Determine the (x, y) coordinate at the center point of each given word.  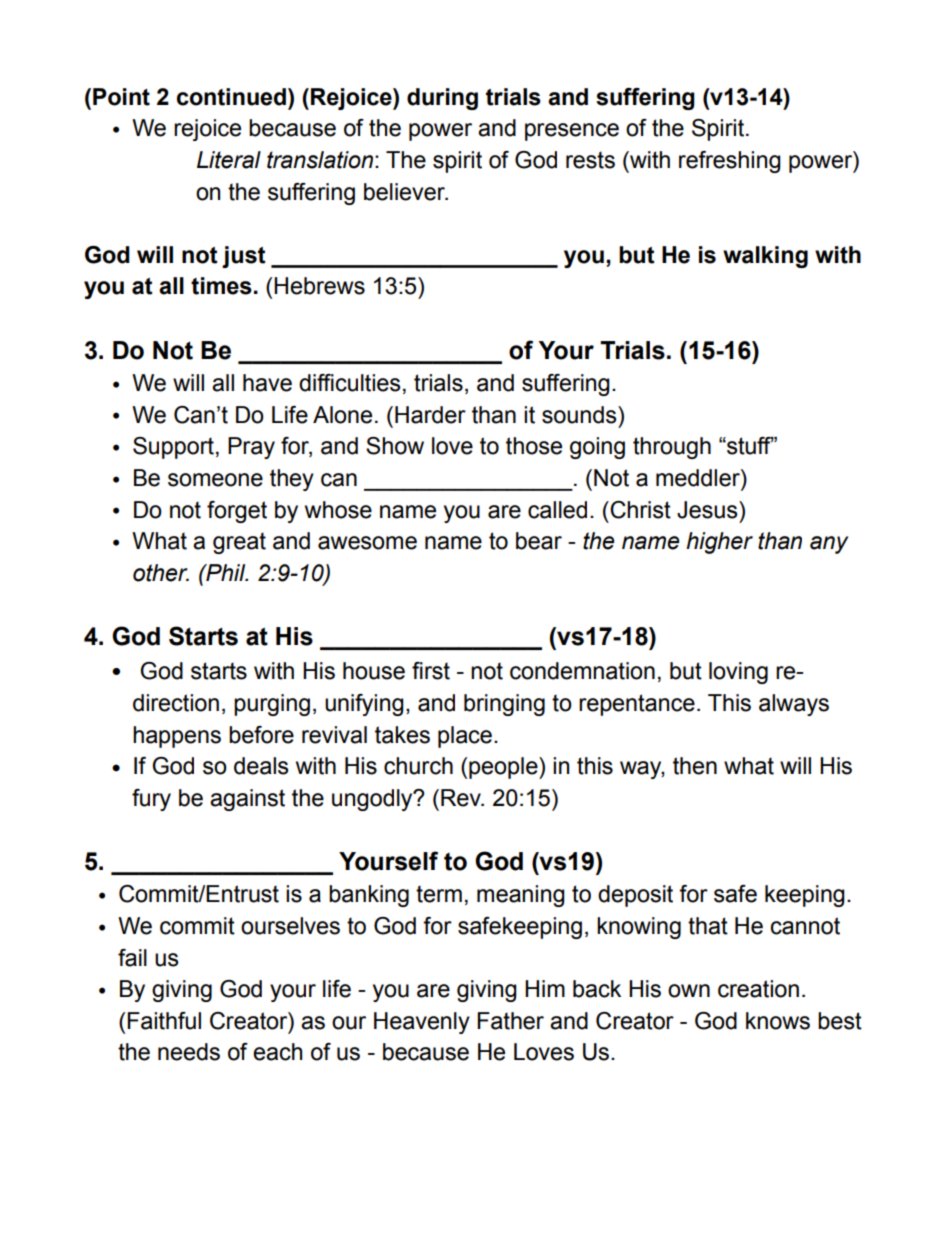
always (794, 705)
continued (231, 97)
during (442, 99)
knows (778, 1021)
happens (177, 737)
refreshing (730, 162)
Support (173, 448)
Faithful (164, 1021)
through (672, 448)
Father (510, 1021)
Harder (430, 415)
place (465, 737)
